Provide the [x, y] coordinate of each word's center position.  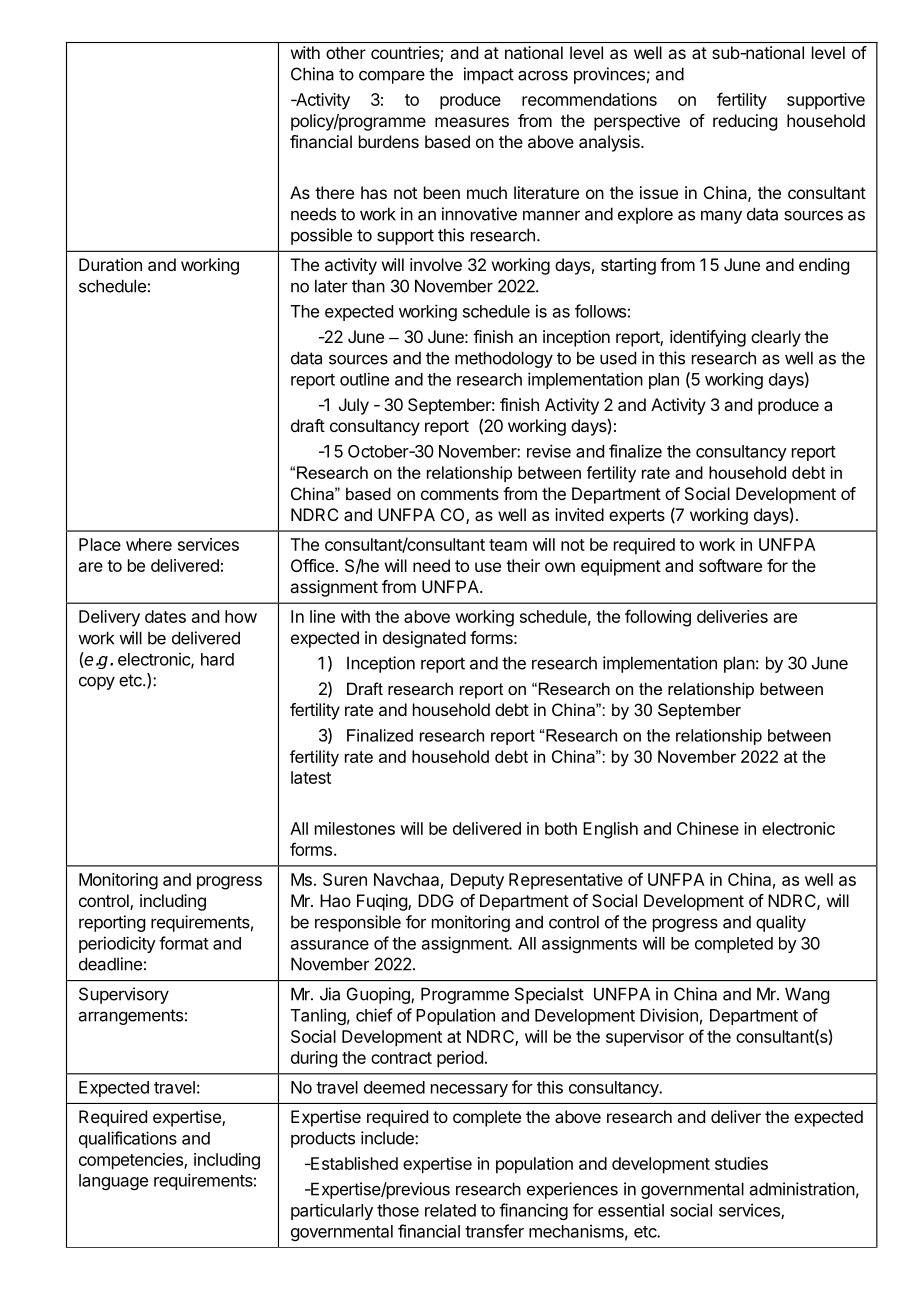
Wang [807, 995]
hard [217, 659]
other [346, 52]
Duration [110, 264]
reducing [745, 122]
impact [489, 75]
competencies [132, 1161]
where [149, 544]
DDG [436, 900]
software [730, 565]
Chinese [708, 828]
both [561, 828]
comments [460, 494]
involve [436, 264]
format [184, 943]
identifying [708, 338]
